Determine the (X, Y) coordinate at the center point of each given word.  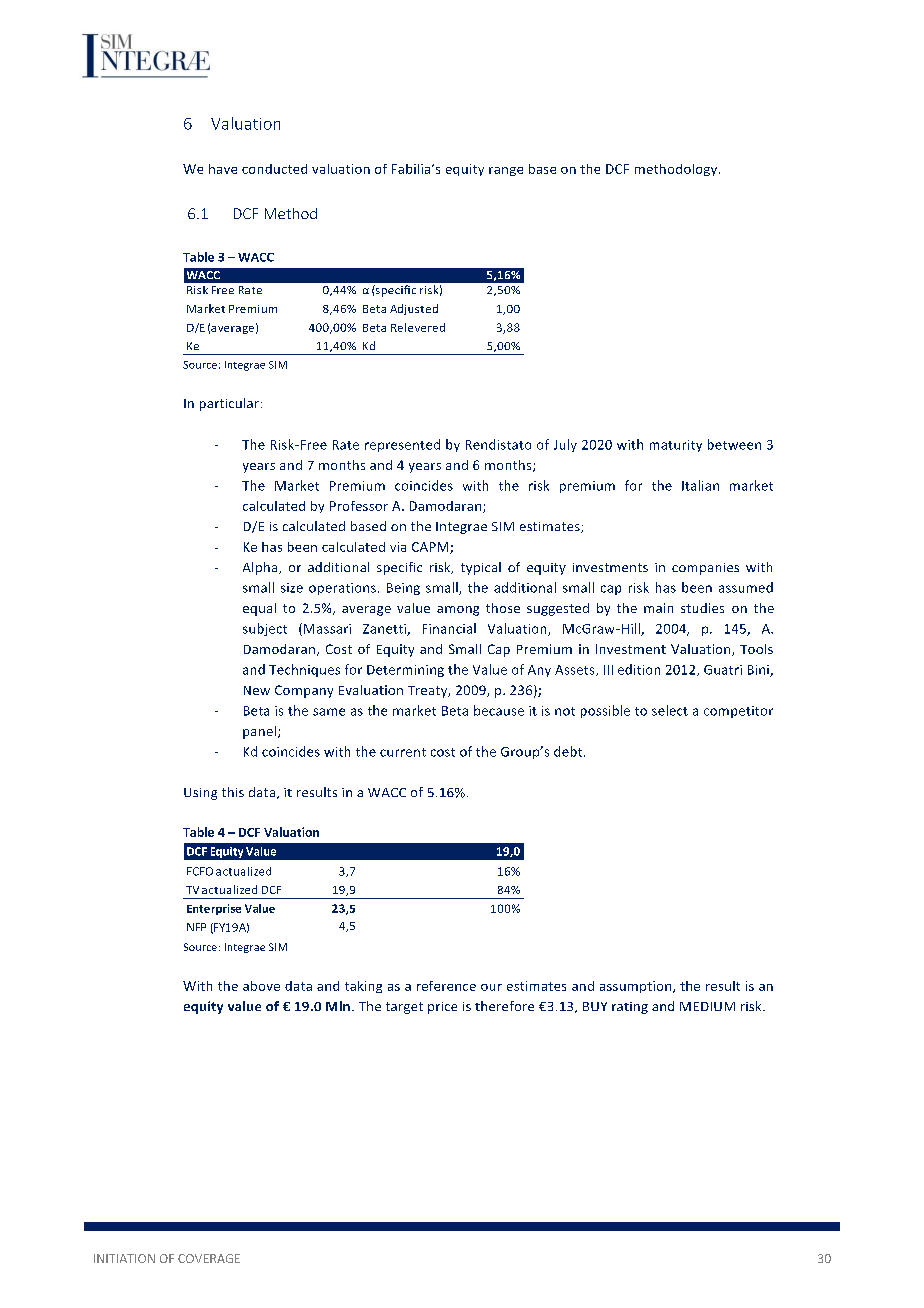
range (506, 171)
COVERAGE (209, 1258)
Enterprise (214, 909)
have (223, 169)
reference (446, 986)
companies (705, 569)
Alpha (261, 568)
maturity (676, 446)
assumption (637, 987)
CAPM (431, 548)
